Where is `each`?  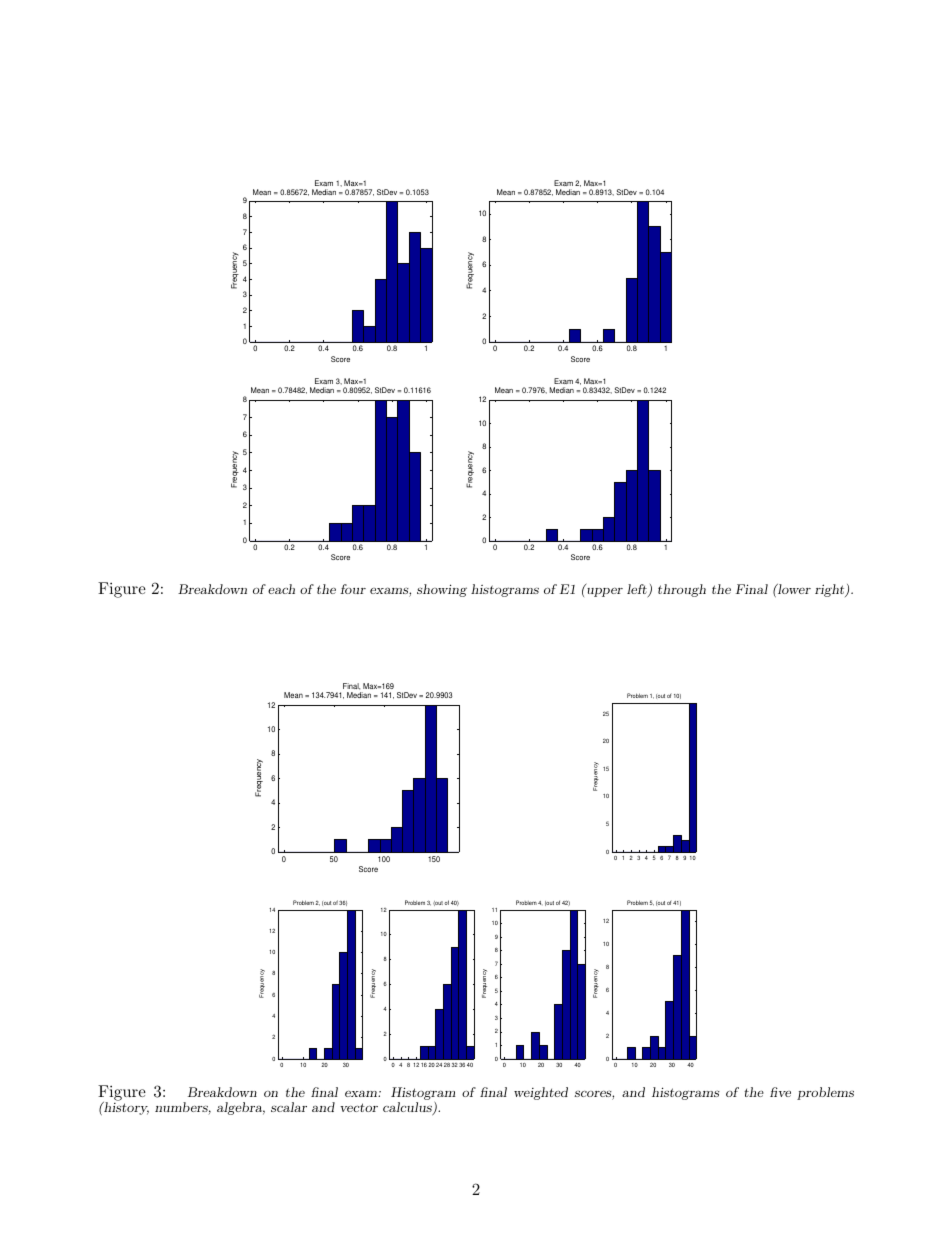
each is located at coordinates (281, 589).
